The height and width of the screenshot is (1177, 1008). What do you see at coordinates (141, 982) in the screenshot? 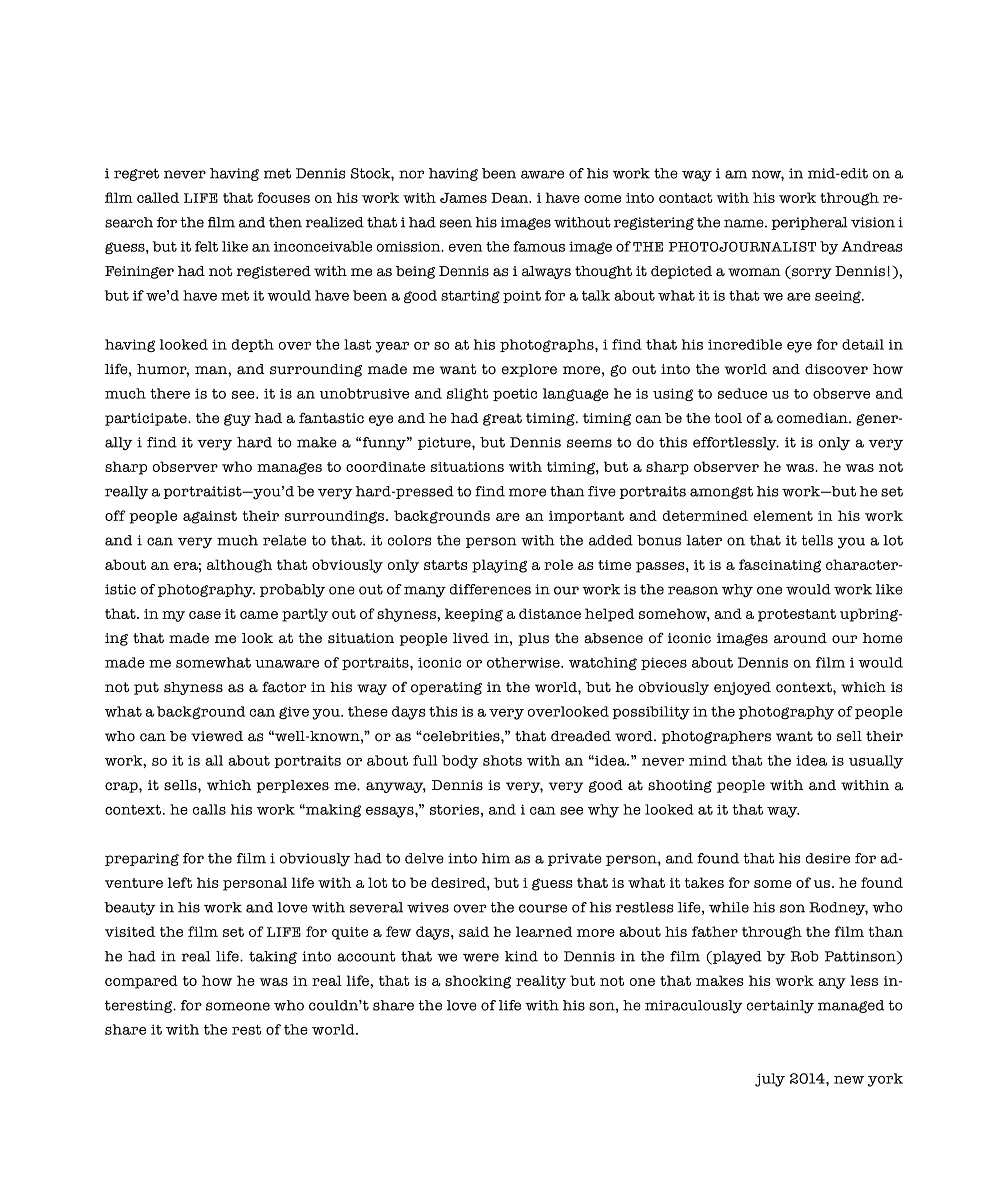
I see `compared` at bounding box center [141, 982].
